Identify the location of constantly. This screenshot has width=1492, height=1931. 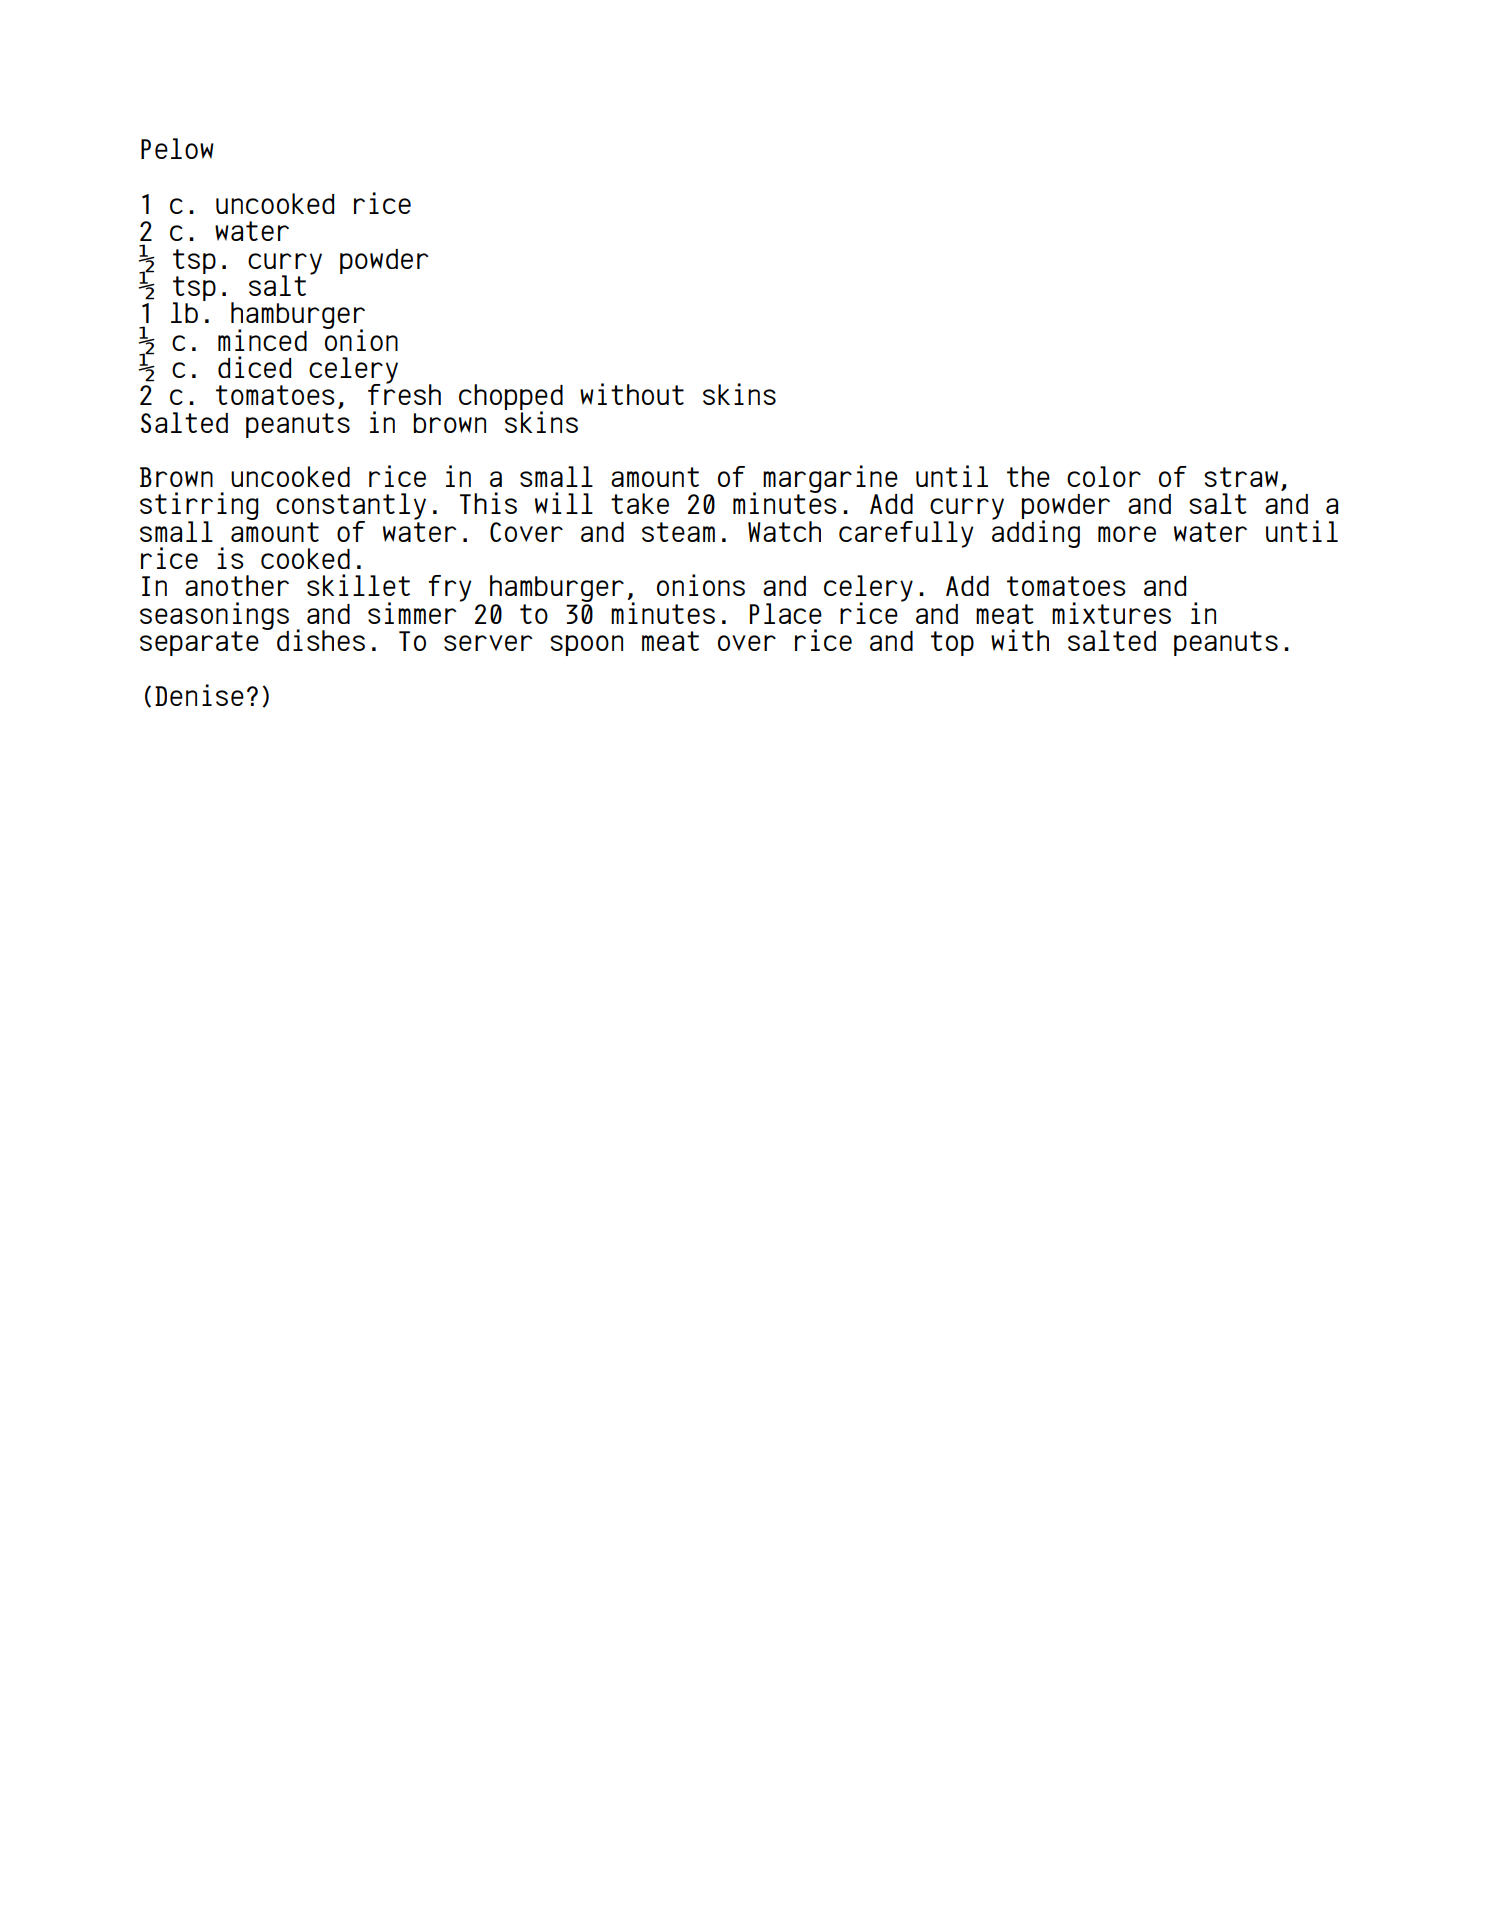
(351, 508).
